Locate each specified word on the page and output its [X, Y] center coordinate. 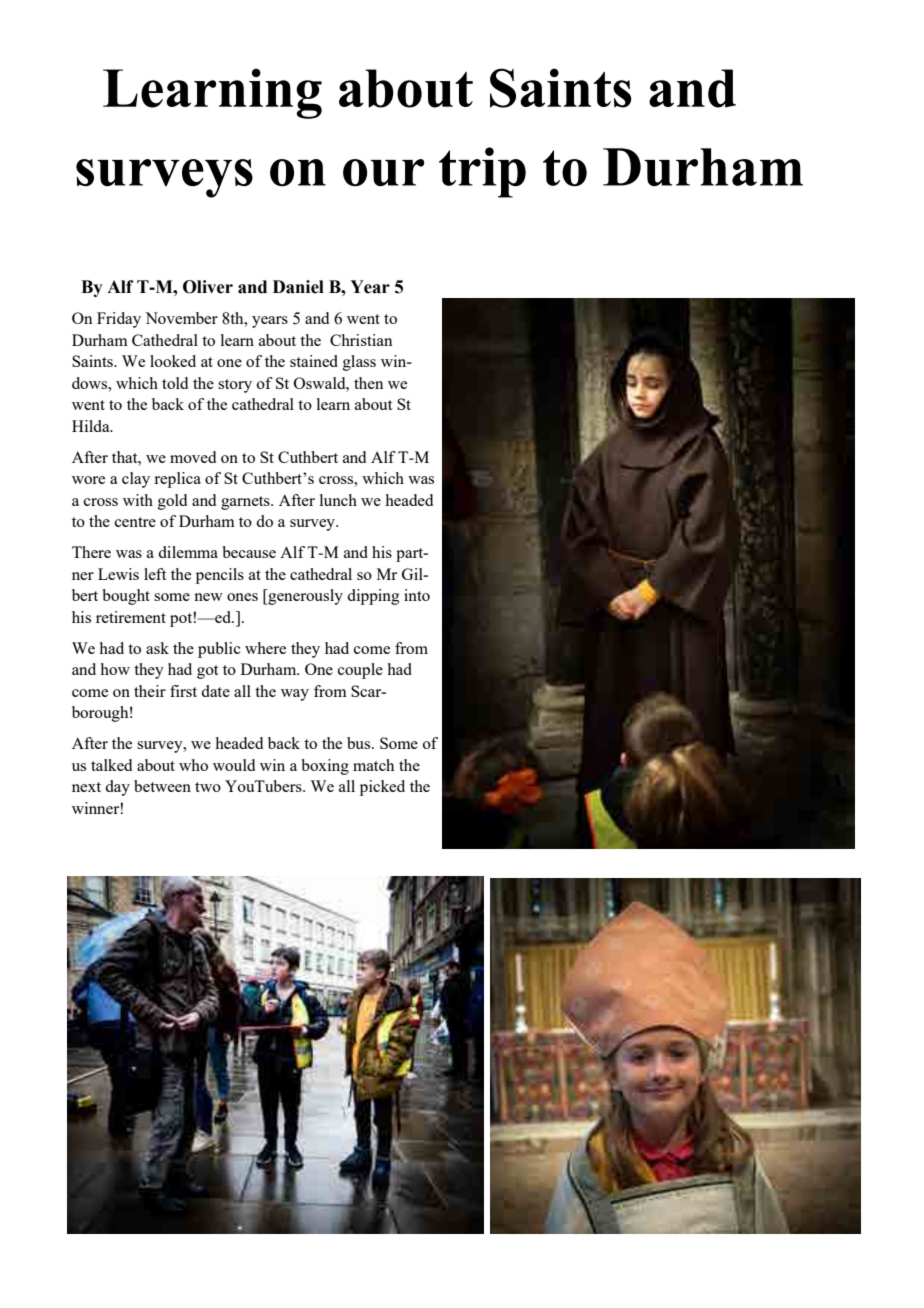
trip [482, 172]
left [155, 574]
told [175, 383]
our [383, 172]
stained [314, 361]
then [368, 383]
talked [111, 765]
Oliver [208, 287]
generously [304, 597]
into [417, 595]
